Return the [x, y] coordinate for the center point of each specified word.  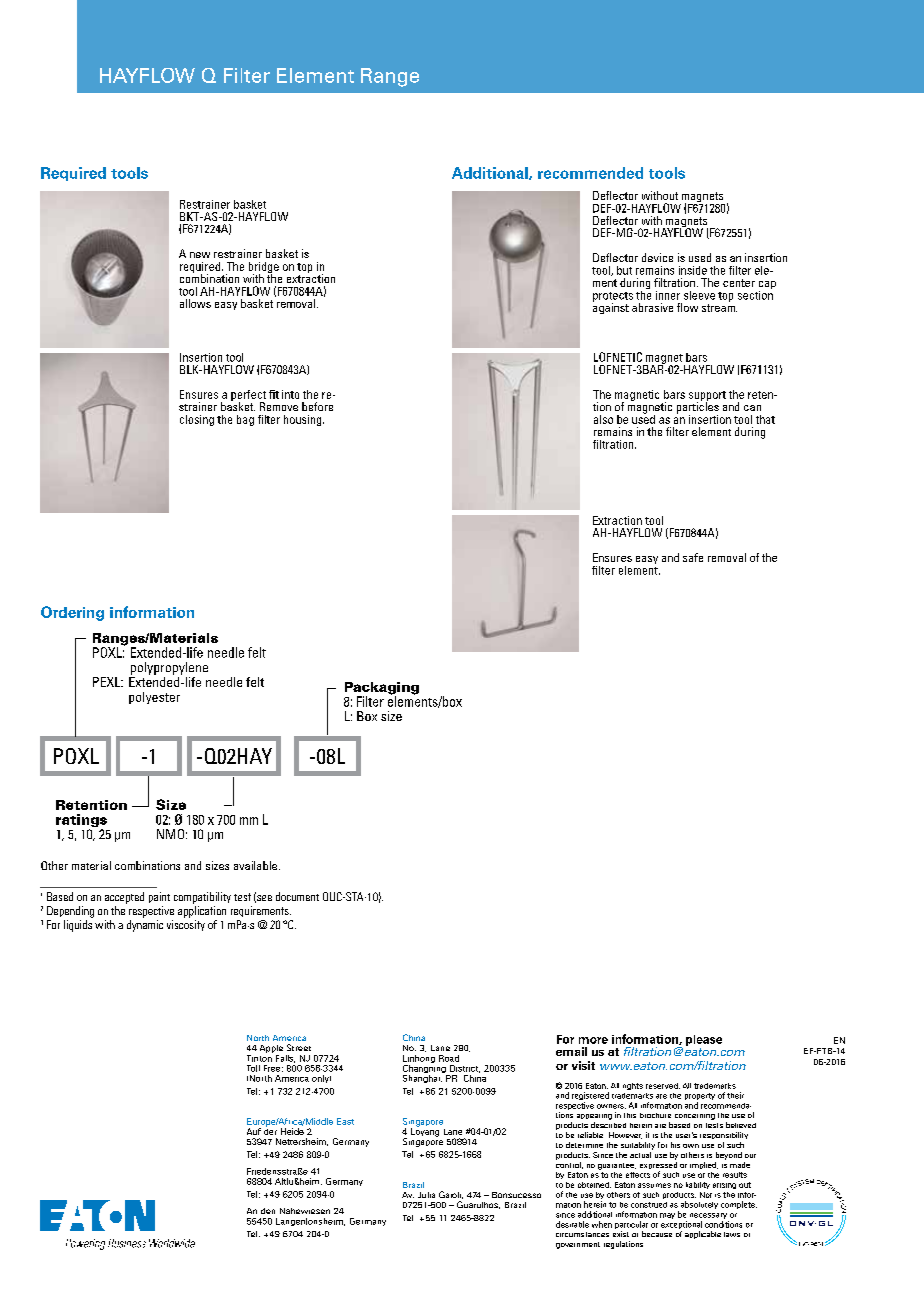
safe [693, 557]
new [200, 255]
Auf [254, 1131]
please [704, 1040]
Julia [426, 1195]
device [657, 257]
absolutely [699, 1205]
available [255, 865]
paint [159, 897]
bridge [264, 268]
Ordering [72, 613]
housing [304, 420]
